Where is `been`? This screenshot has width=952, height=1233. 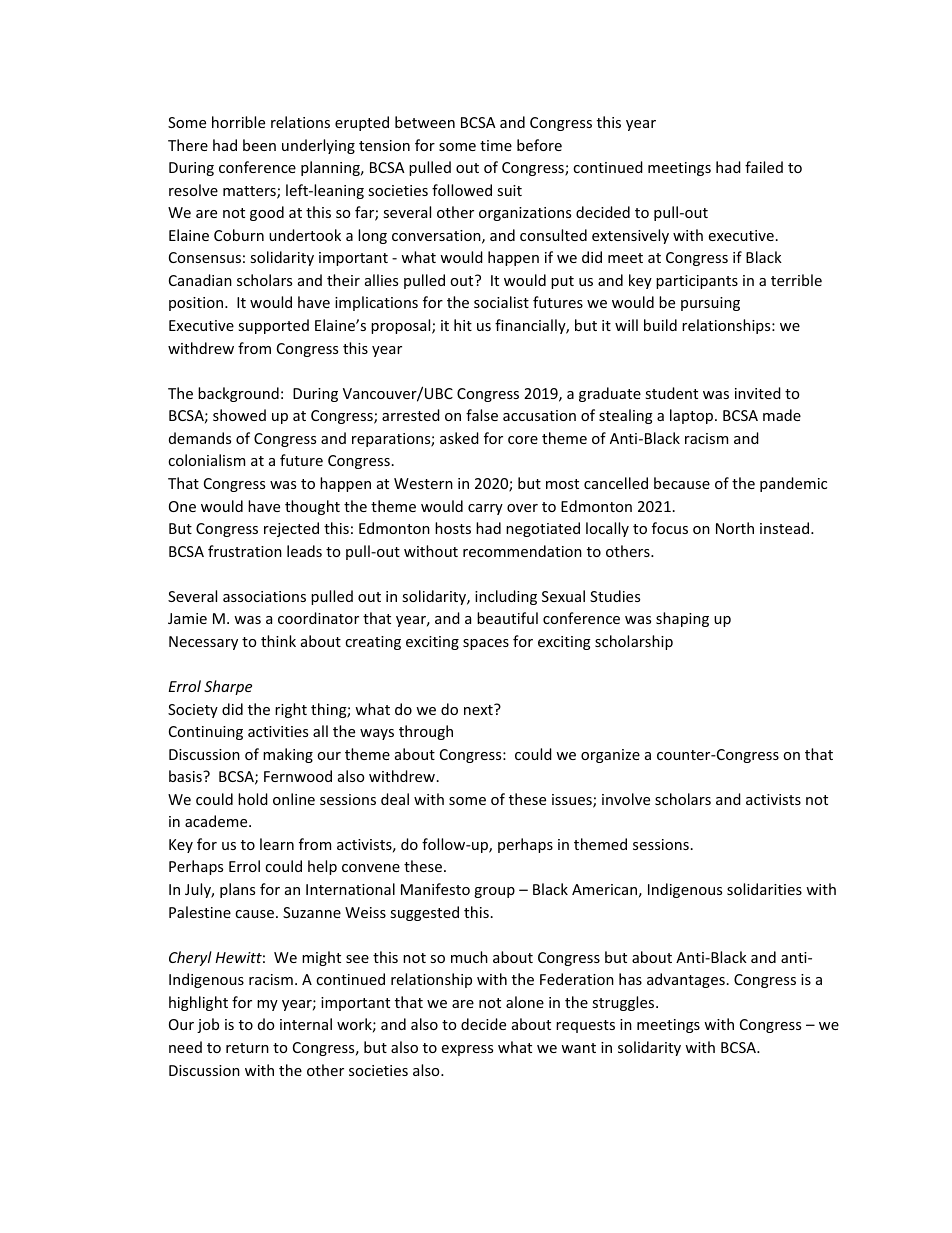 been is located at coordinates (259, 145).
